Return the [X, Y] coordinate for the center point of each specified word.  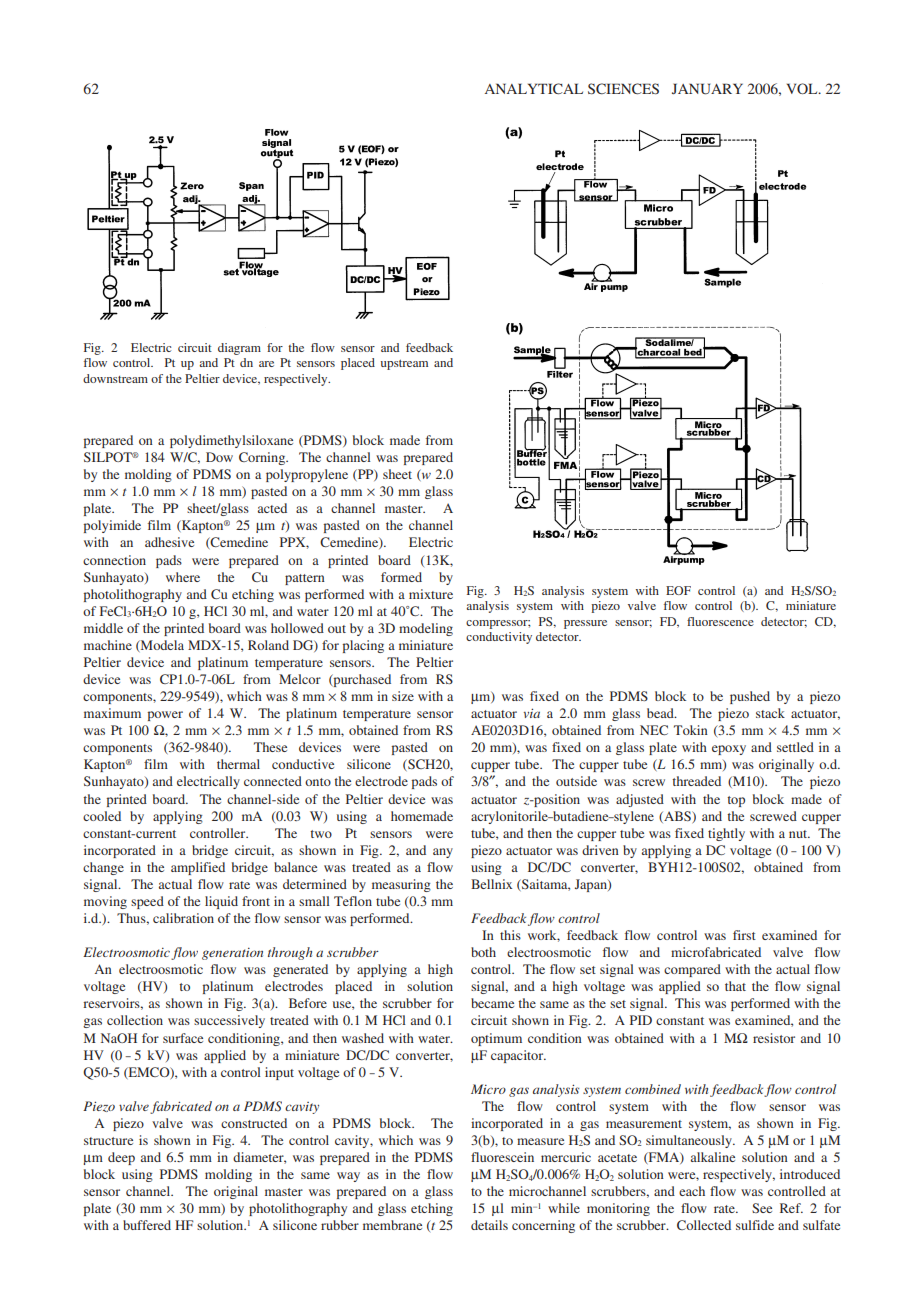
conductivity [499, 638]
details [489, 1225]
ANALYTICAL [534, 88]
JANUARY [707, 89]
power [165, 716]
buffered [147, 1225]
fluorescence [720, 621]
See [762, 1208]
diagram [239, 349]
